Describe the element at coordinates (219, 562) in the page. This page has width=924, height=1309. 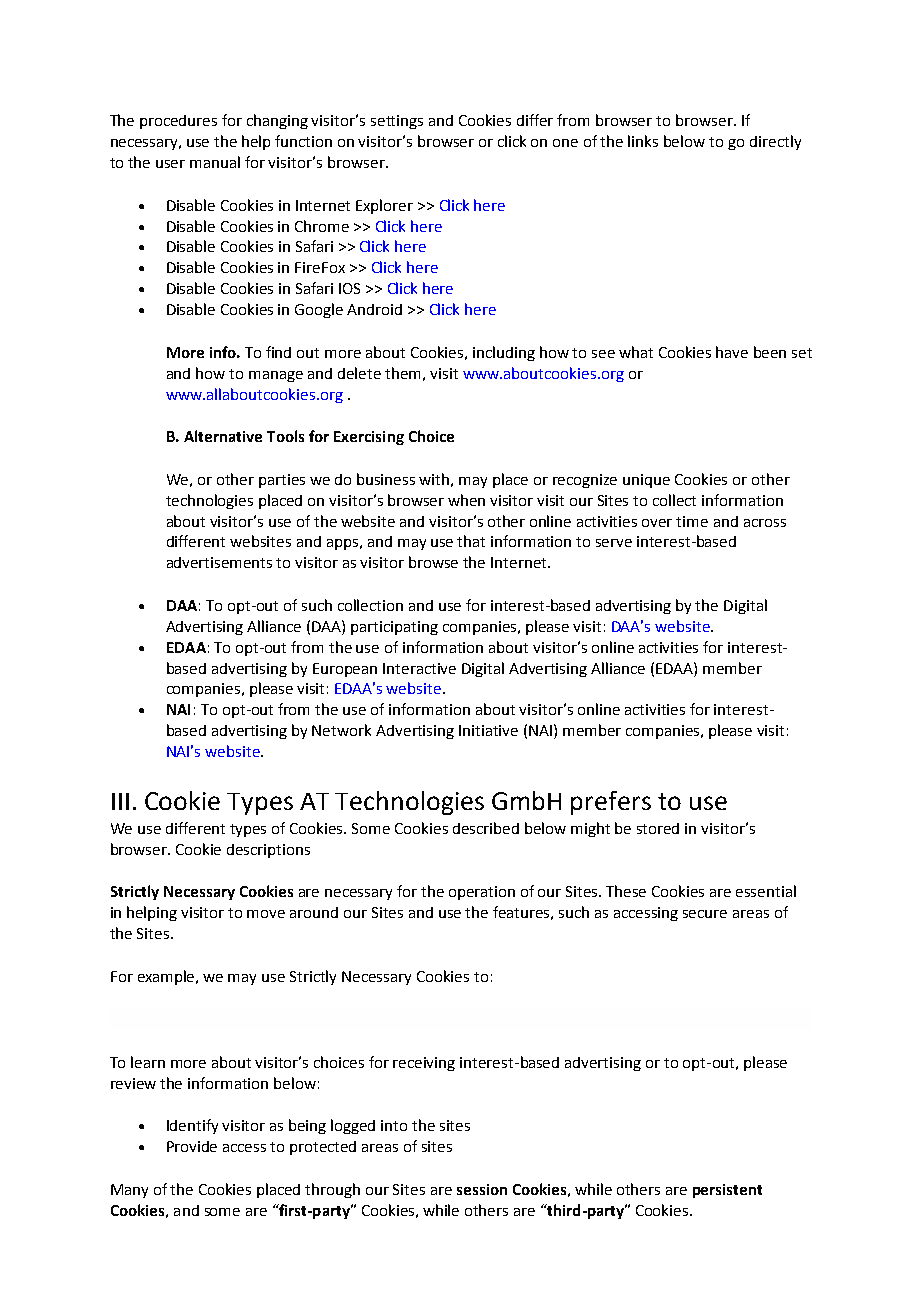
I see `advertisements` at that location.
